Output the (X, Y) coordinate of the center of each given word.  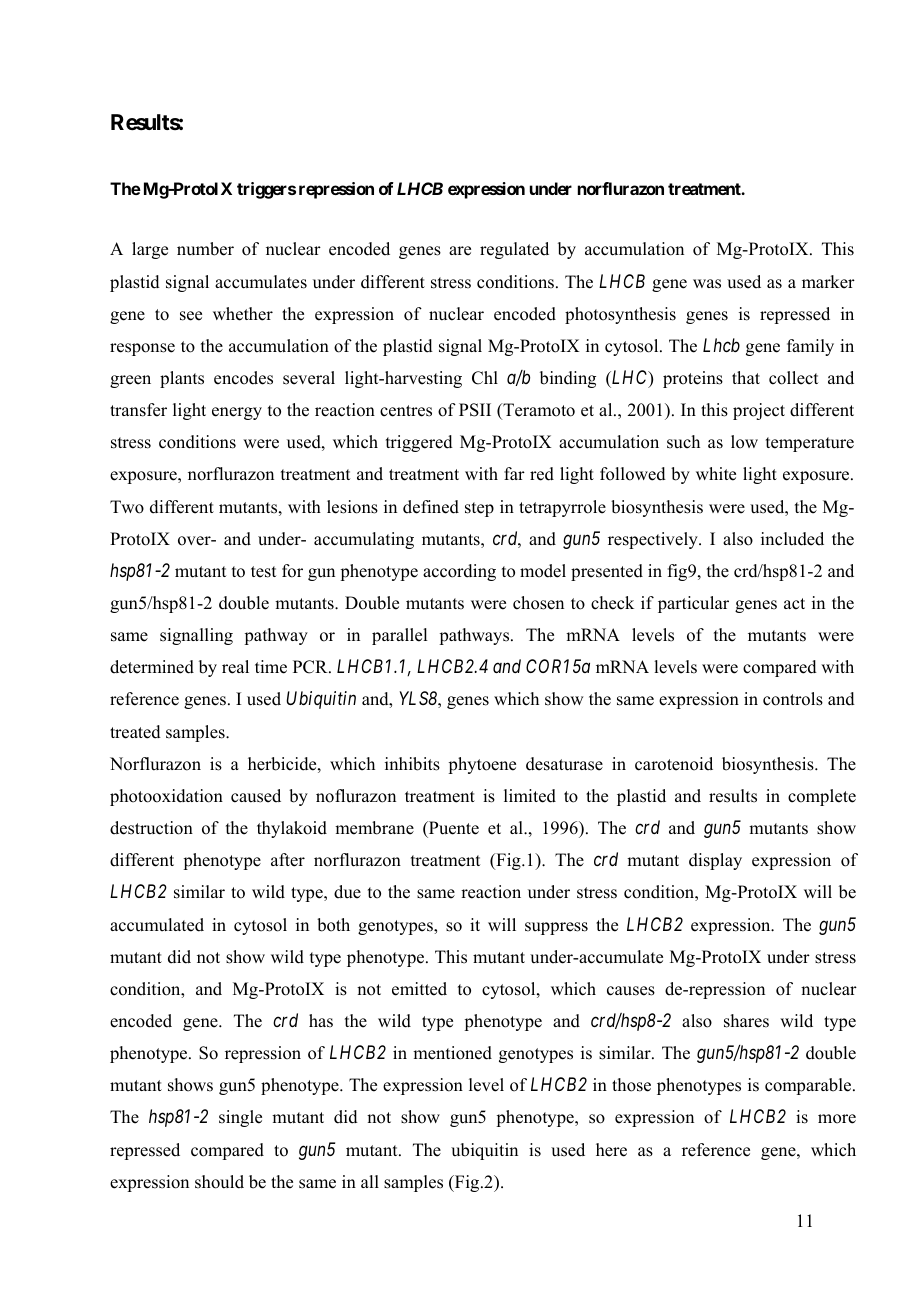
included (792, 539)
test (263, 572)
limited (530, 796)
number (205, 249)
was (707, 284)
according (459, 572)
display (715, 861)
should (219, 1182)
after (288, 860)
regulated (514, 250)
